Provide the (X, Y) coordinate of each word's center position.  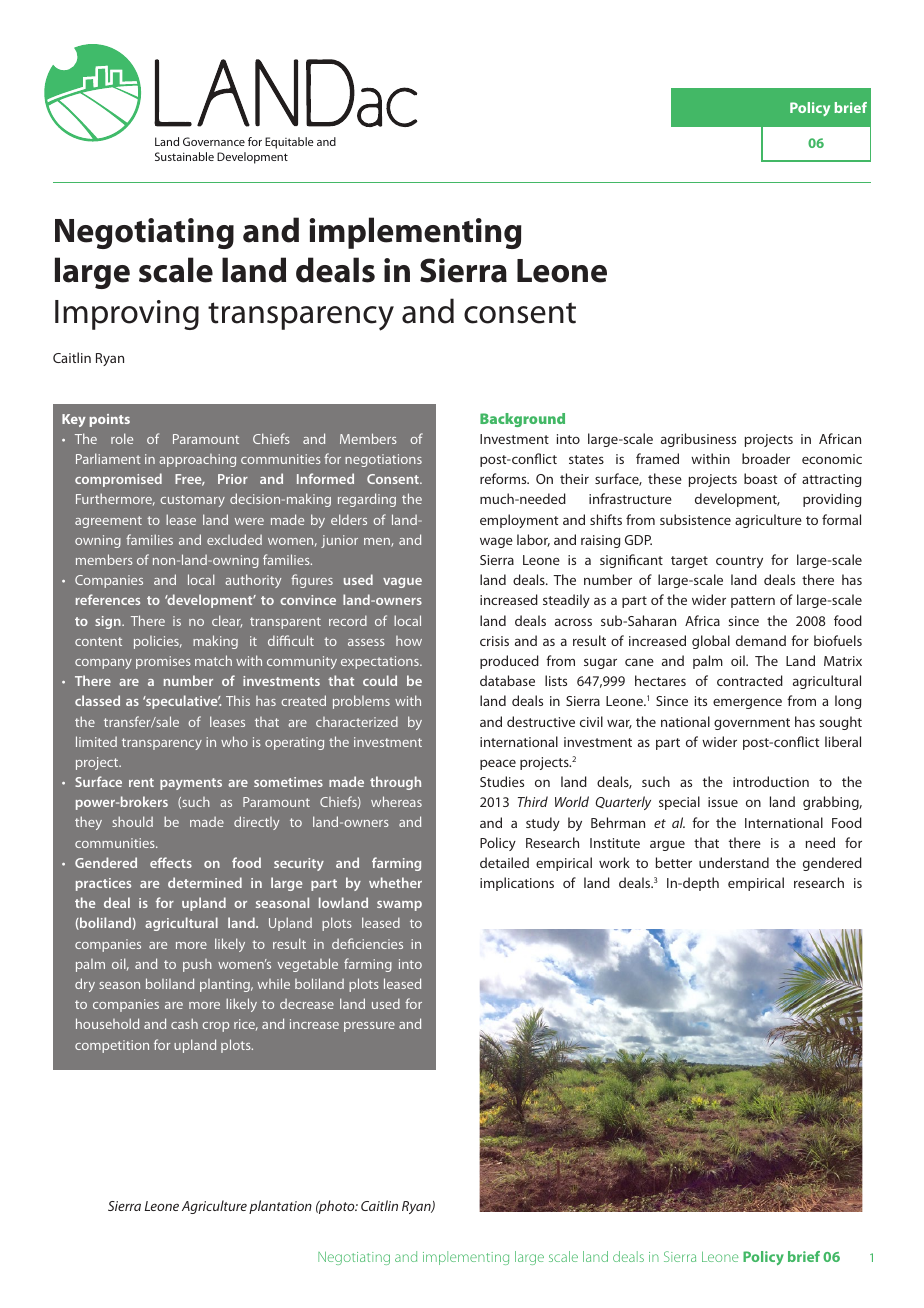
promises (163, 662)
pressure (369, 1027)
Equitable (289, 143)
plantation (280, 1207)
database (507, 680)
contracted (750, 680)
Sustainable (184, 156)
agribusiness (698, 440)
